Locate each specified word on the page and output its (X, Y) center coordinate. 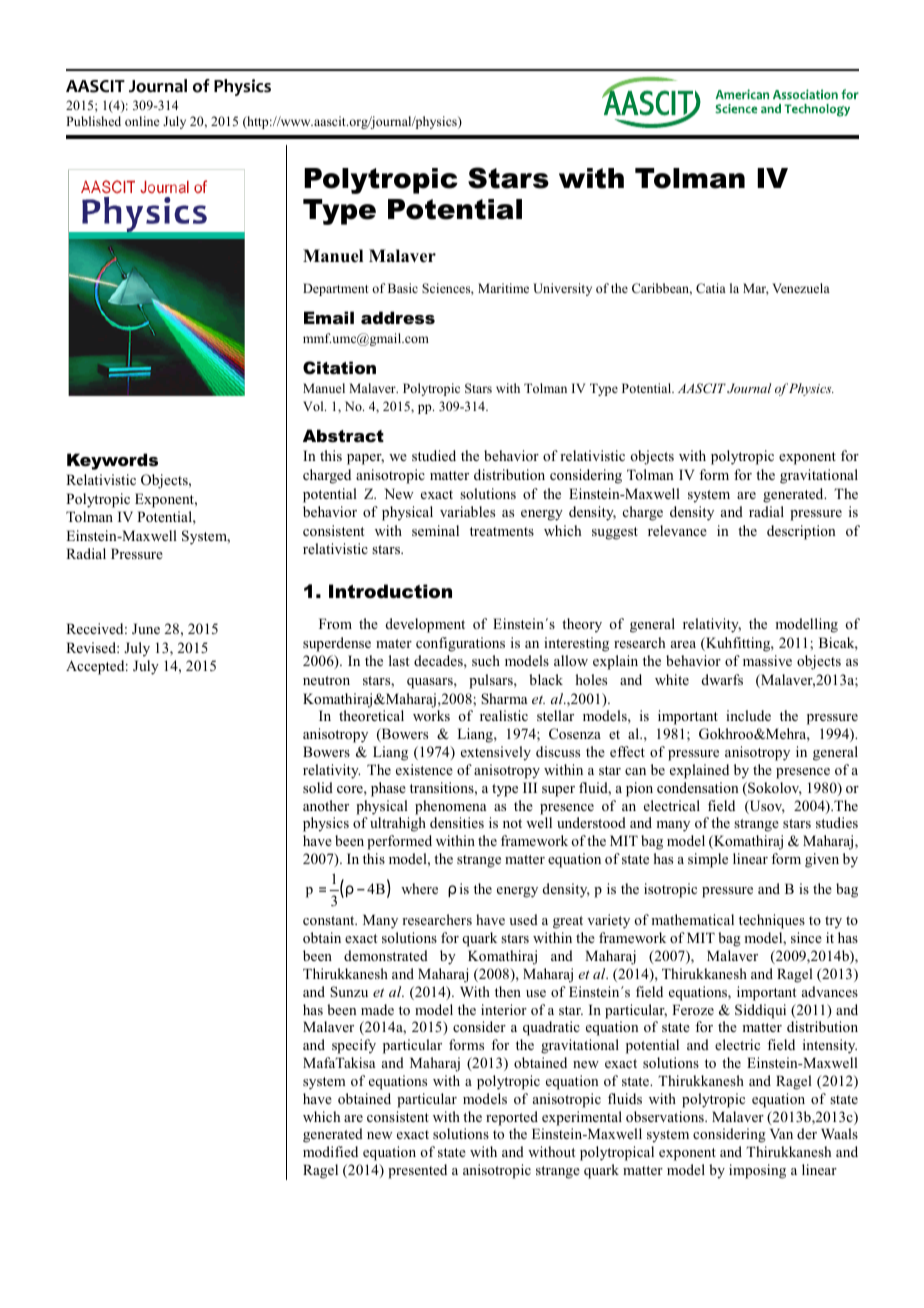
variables (467, 511)
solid (318, 787)
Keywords (112, 461)
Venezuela (801, 288)
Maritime (503, 288)
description (801, 532)
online (142, 121)
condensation (698, 787)
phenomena (450, 807)
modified (330, 1151)
